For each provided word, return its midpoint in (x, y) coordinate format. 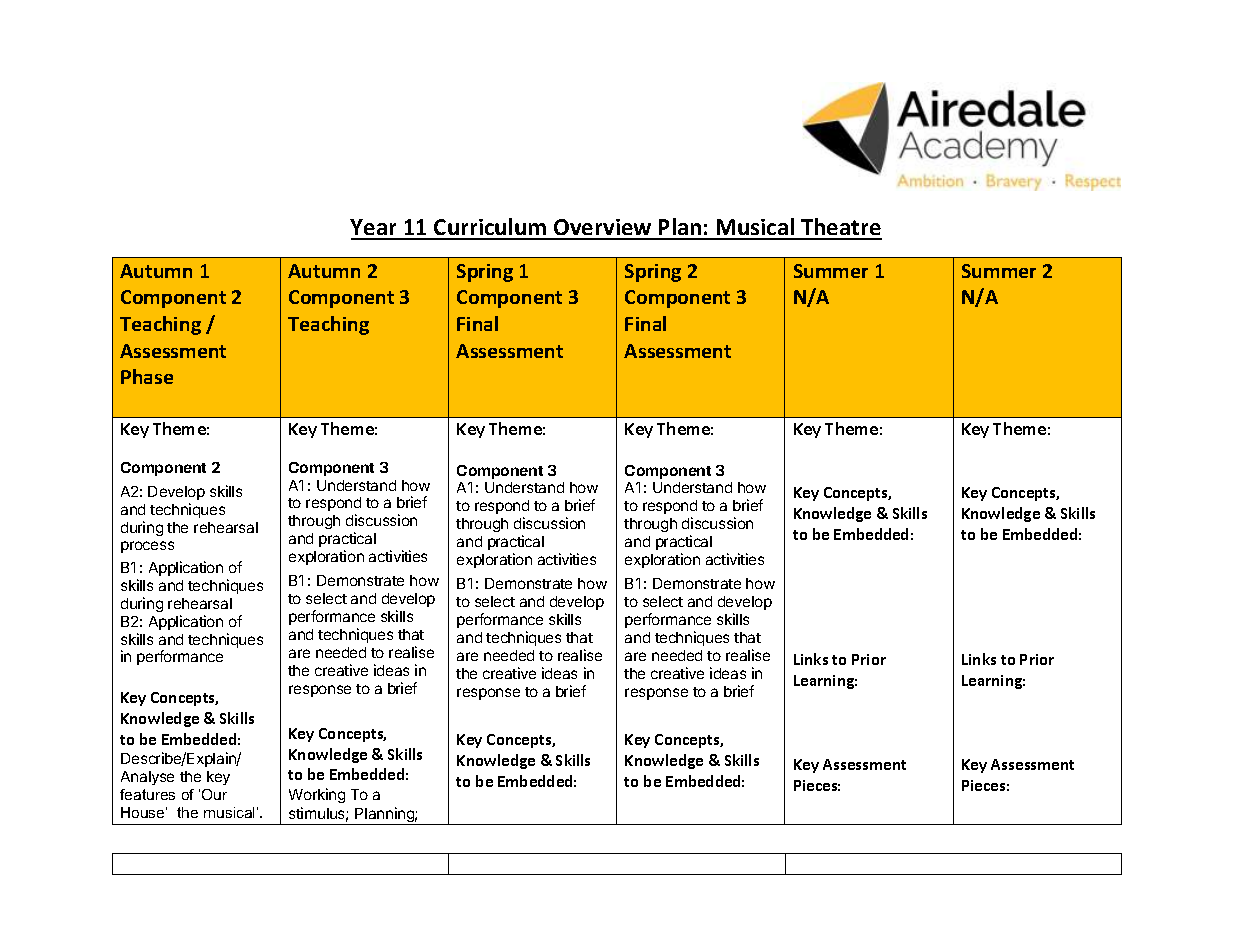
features (147, 794)
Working (317, 795)
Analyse (147, 778)
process (147, 547)
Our (214, 794)
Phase (147, 376)
